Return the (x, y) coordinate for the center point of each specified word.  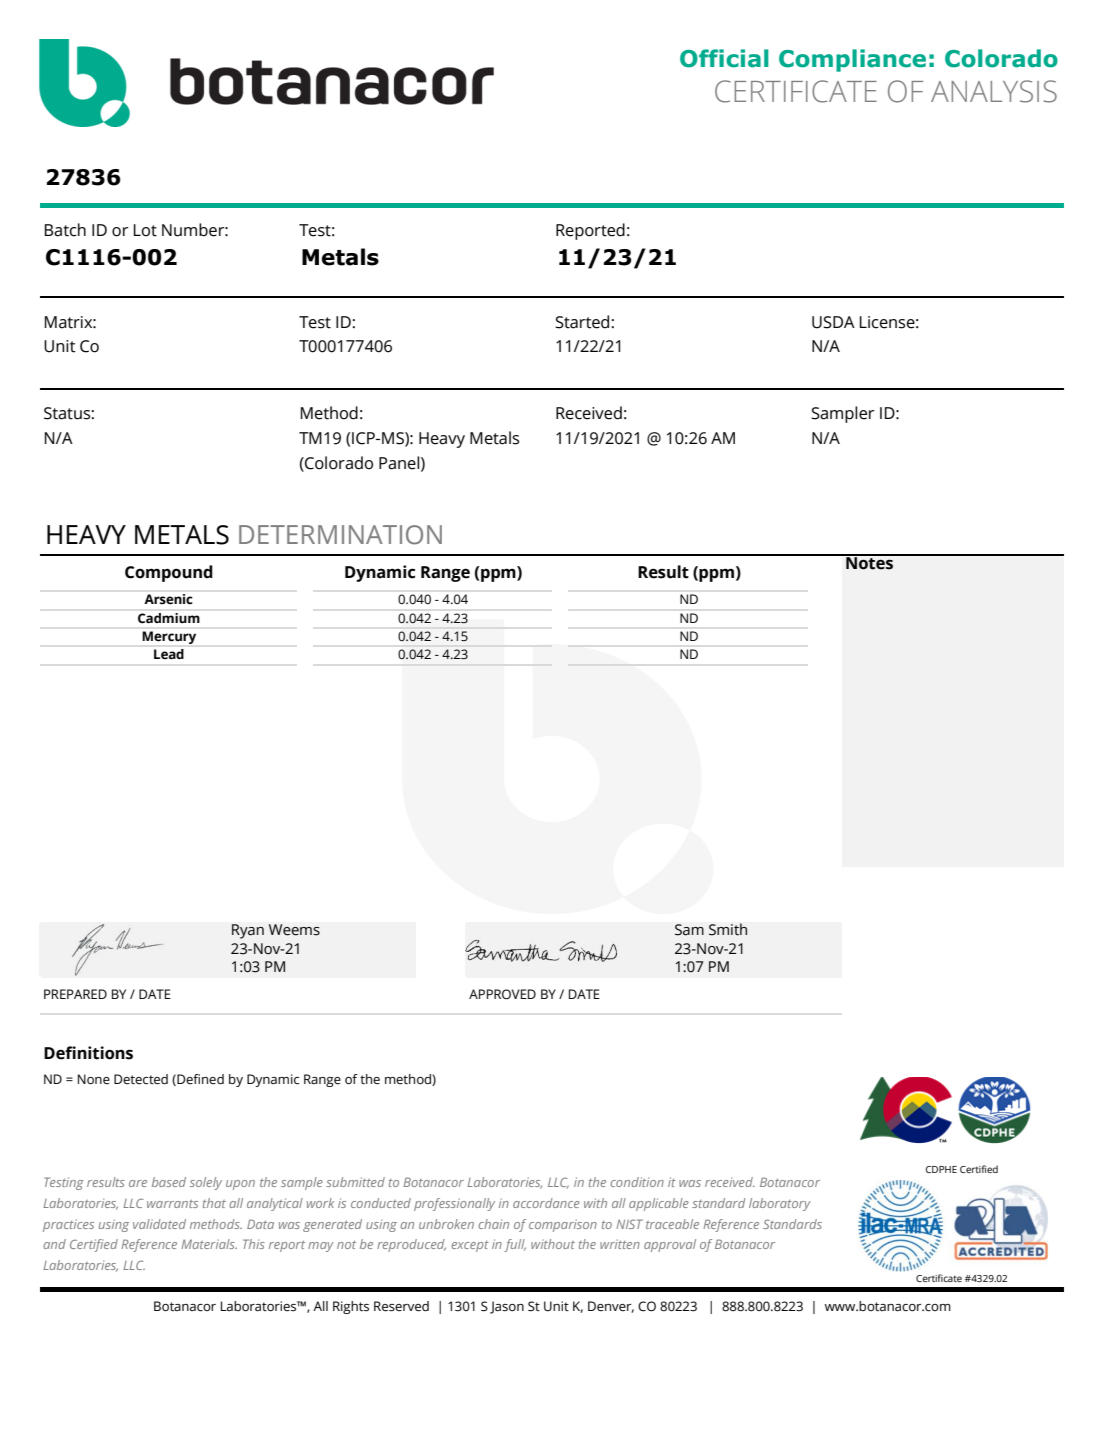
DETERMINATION (340, 535)
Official (724, 58)
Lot (145, 230)
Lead (169, 654)
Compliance (852, 60)
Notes (869, 562)
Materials (209, 1244)
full (515, 1245)
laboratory (780, 1204)
